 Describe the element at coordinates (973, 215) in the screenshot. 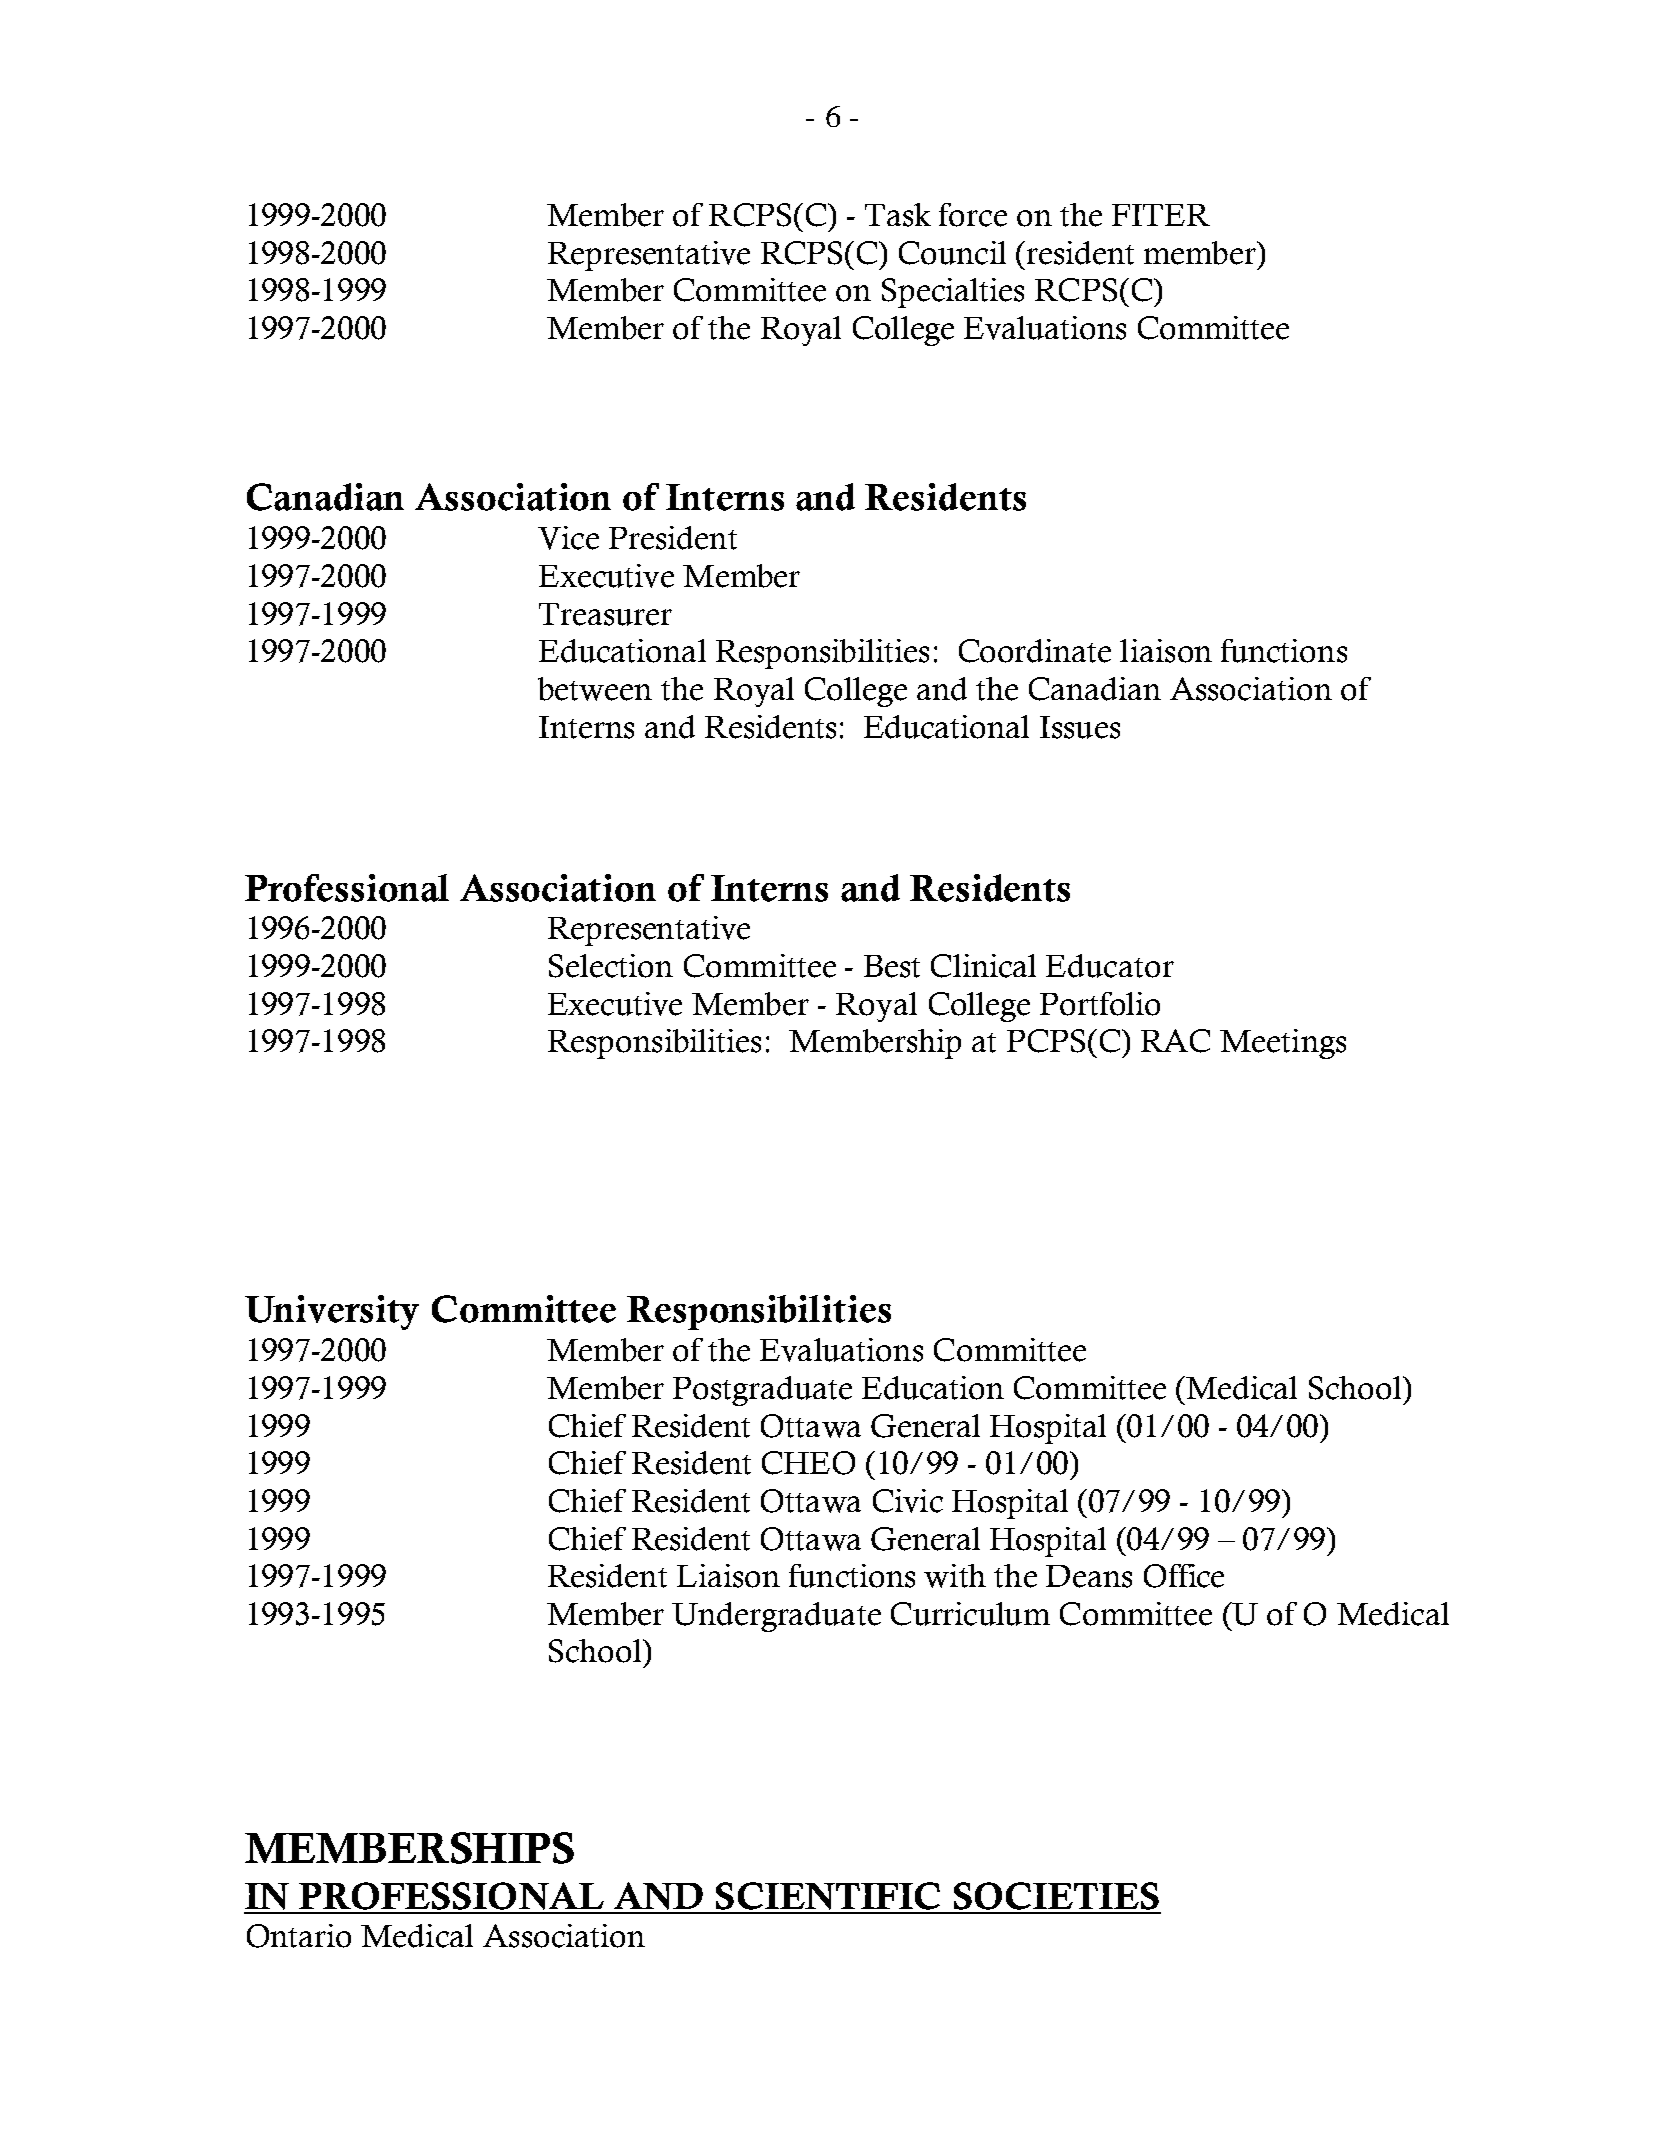

I see `force` at that location.
